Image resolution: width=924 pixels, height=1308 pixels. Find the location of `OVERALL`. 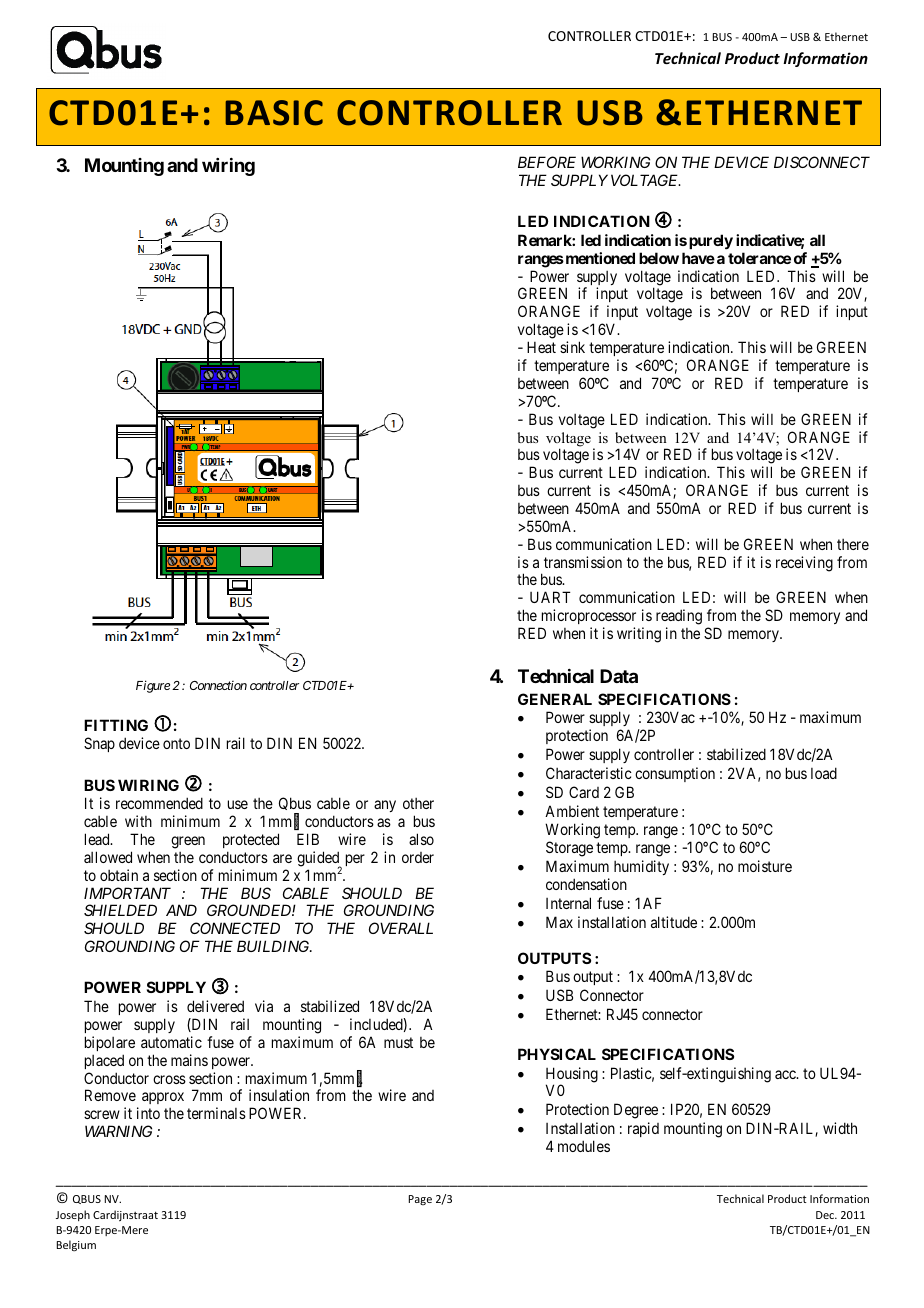

OVERALL is located at coordinates (401, 928).
